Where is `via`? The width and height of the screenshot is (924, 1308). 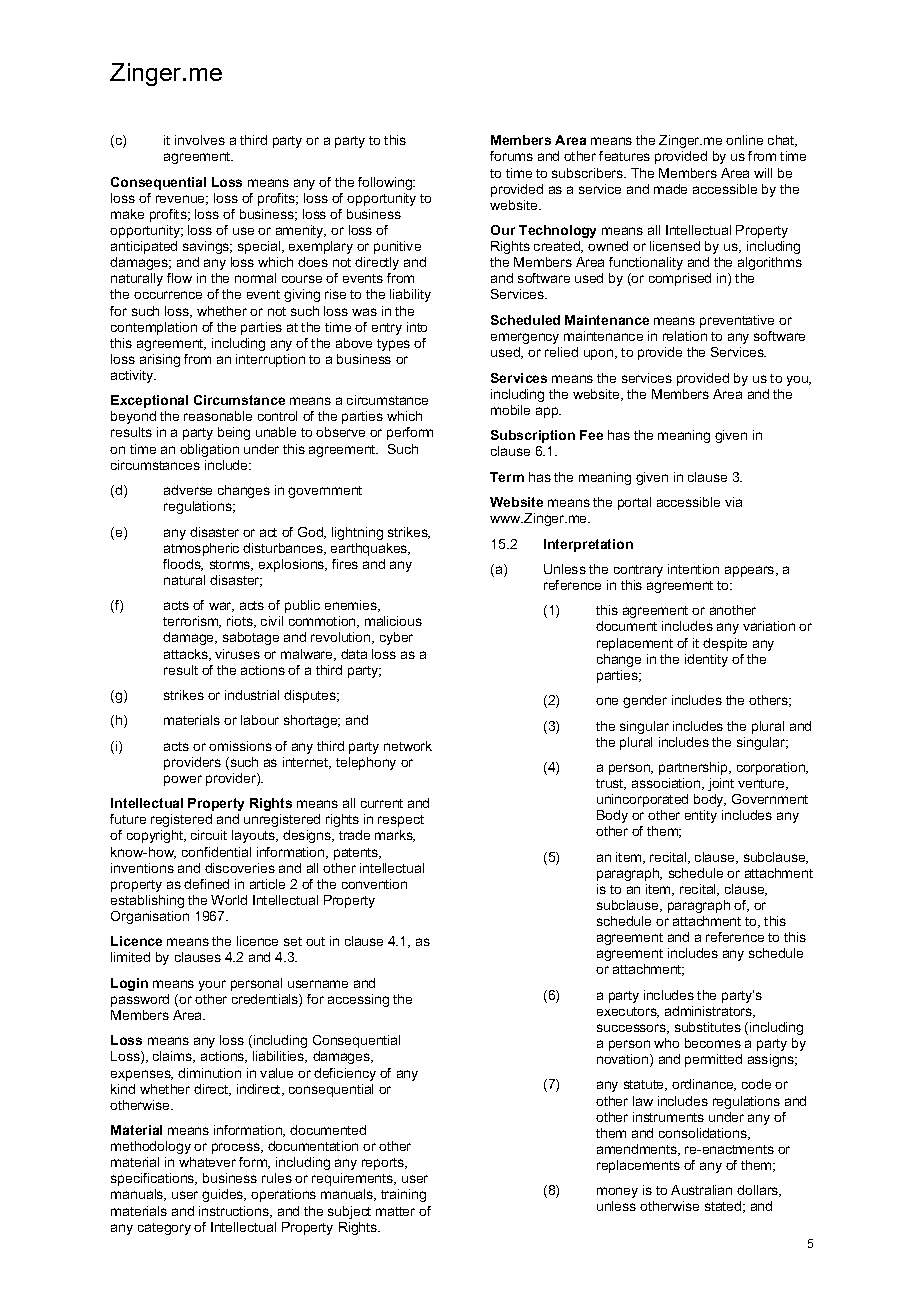
via is located at coordinates (733, 502).
